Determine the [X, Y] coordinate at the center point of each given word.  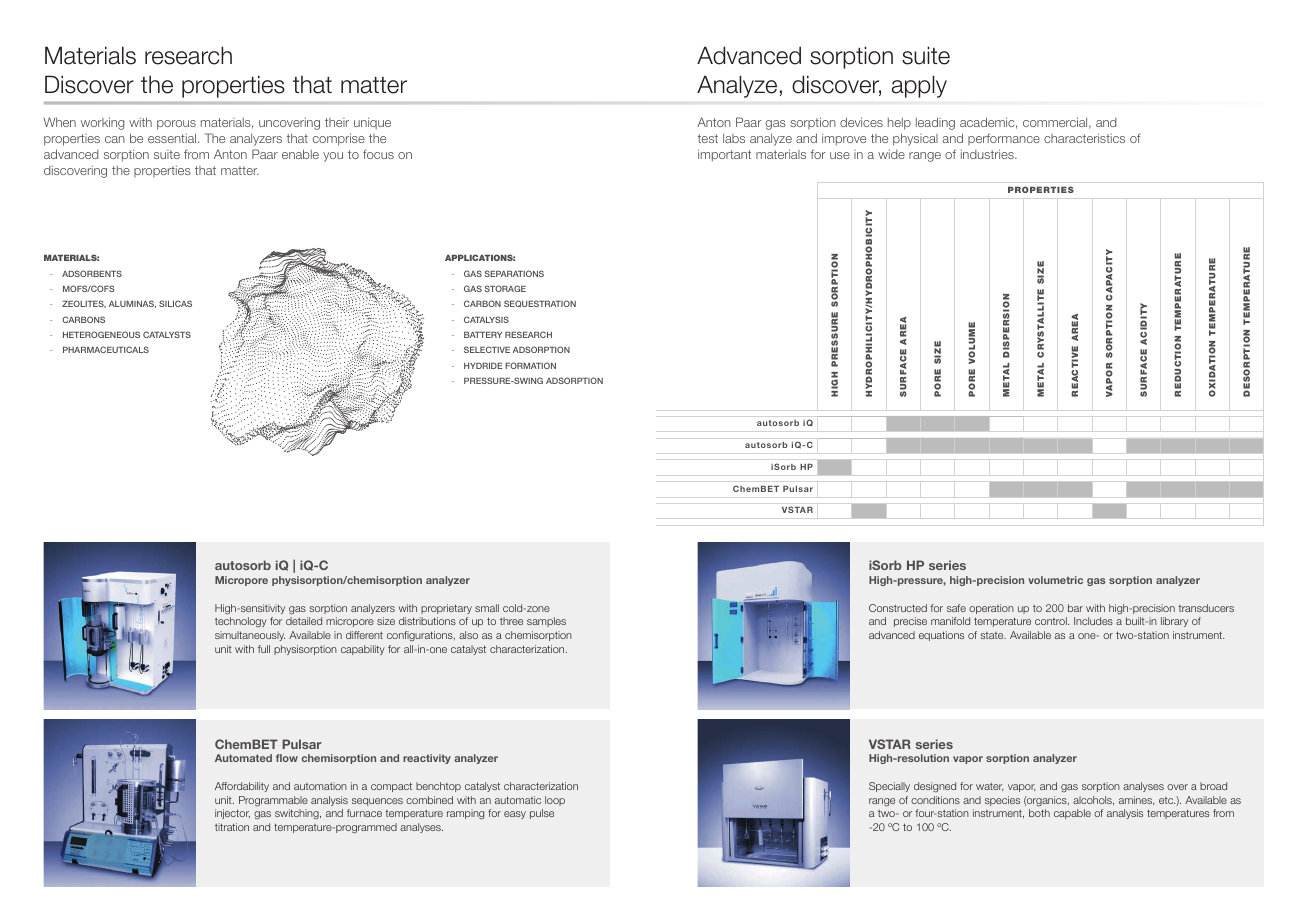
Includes [1093, 621]
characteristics [1084, 138]
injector [232, 814]
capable [1072, 814]
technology [241, 622]
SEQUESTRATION [540, 304]
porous [176, 125]
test [707, 138]
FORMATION [530, 365]
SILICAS [175, 303]
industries [988, 154]
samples [546, 622]
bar [1075, 608]
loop [555, 801]
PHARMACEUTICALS [106, 349]
